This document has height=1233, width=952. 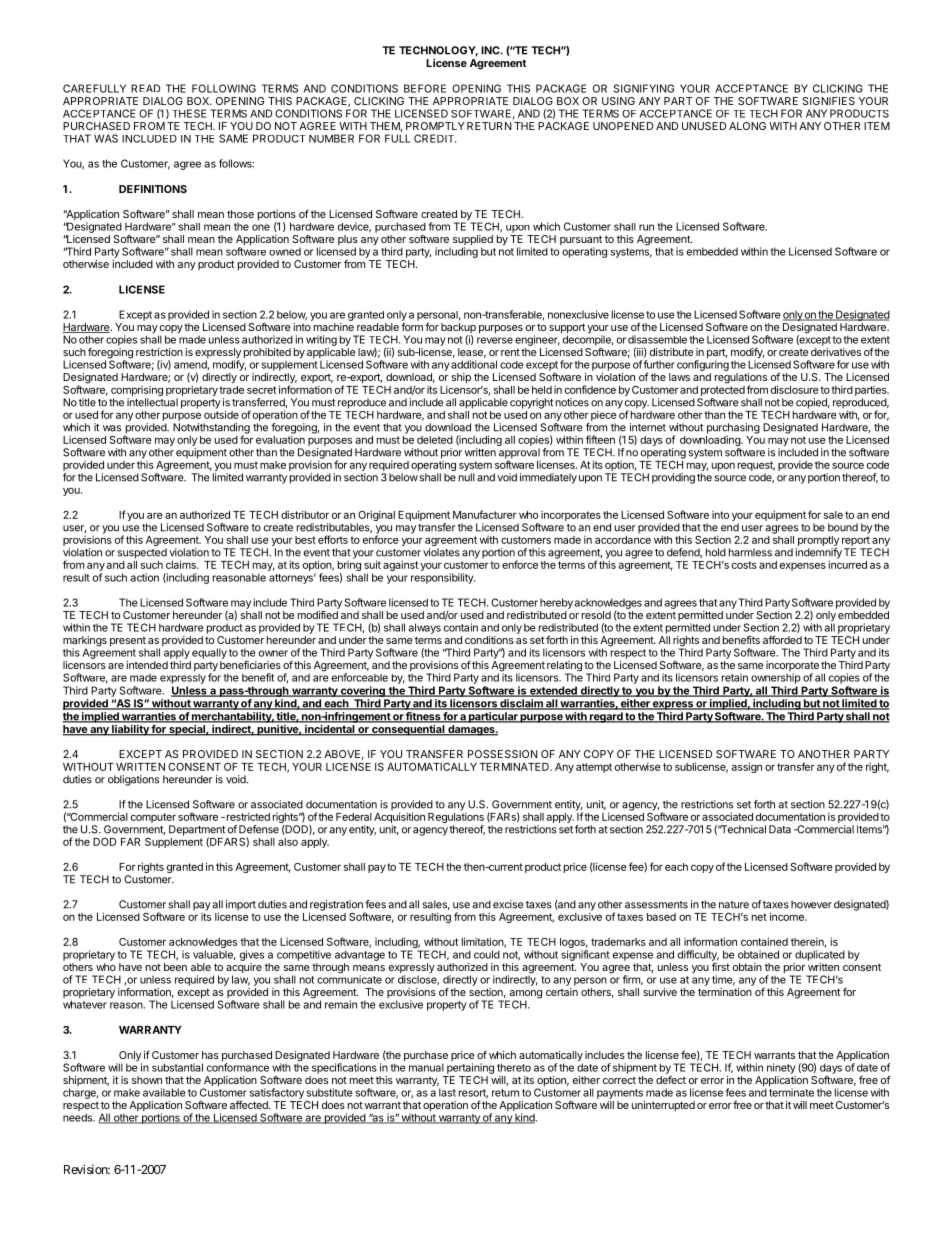 What do you see at coordinates (744, 565) in the document?
I see `costs` at bounding box center [744, 565].
